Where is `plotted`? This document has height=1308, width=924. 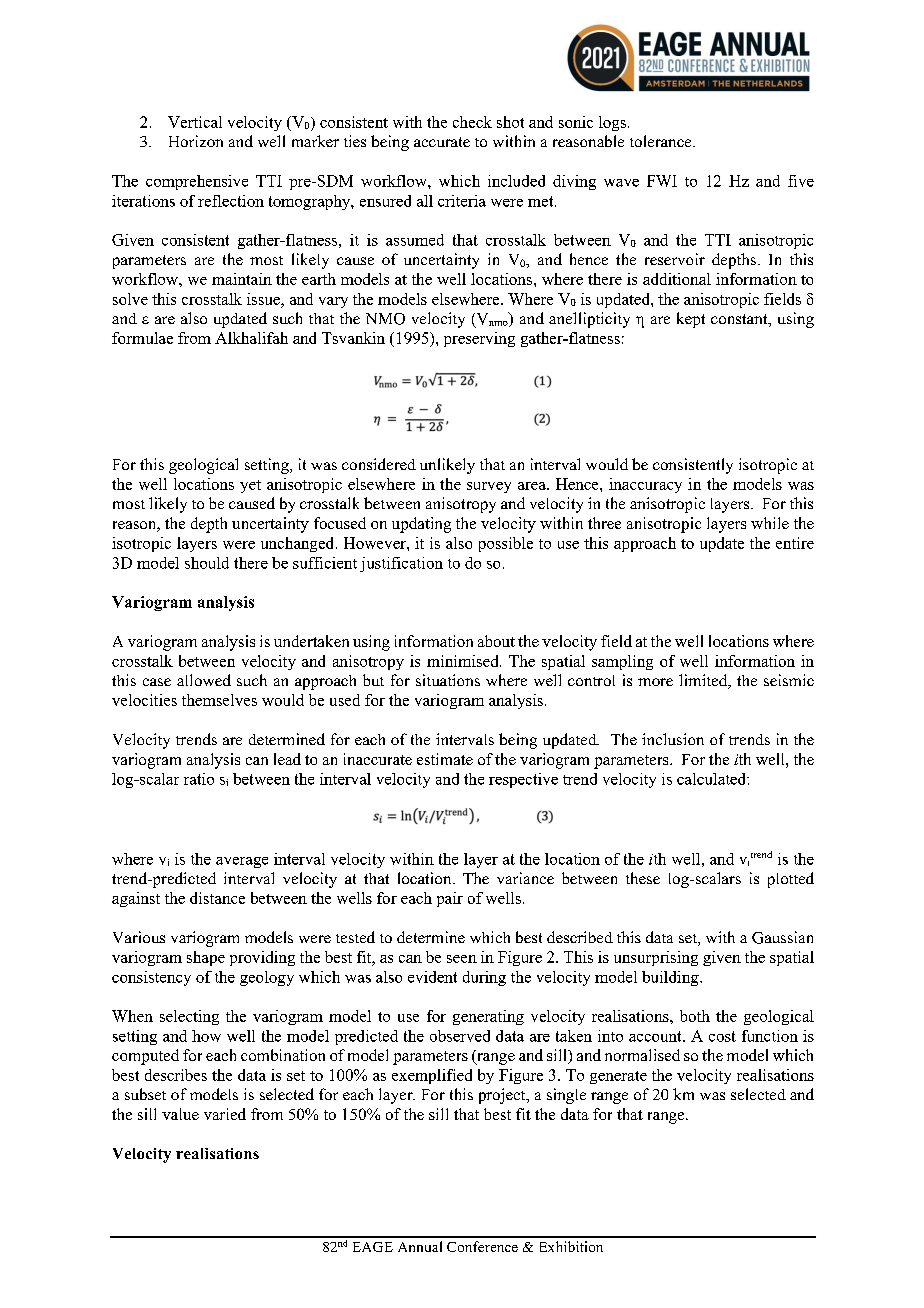 plotted is located at coordinates (791, 880).
